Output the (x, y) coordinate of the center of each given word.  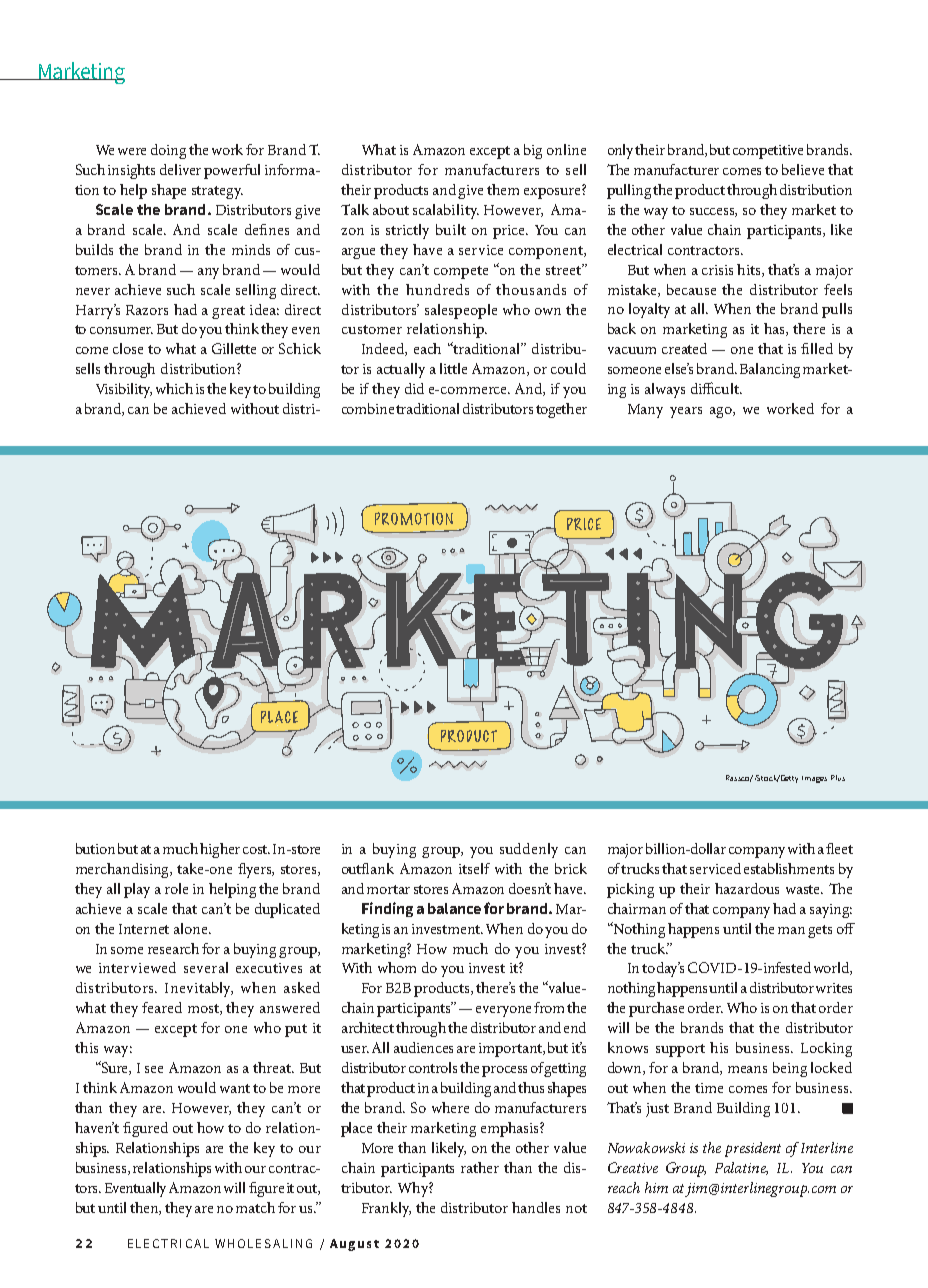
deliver (180, 169)
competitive (768, 152)
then (145, 1208)
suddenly (529, 850)
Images (814, 779)
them (503, 189)
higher (220, 850)
